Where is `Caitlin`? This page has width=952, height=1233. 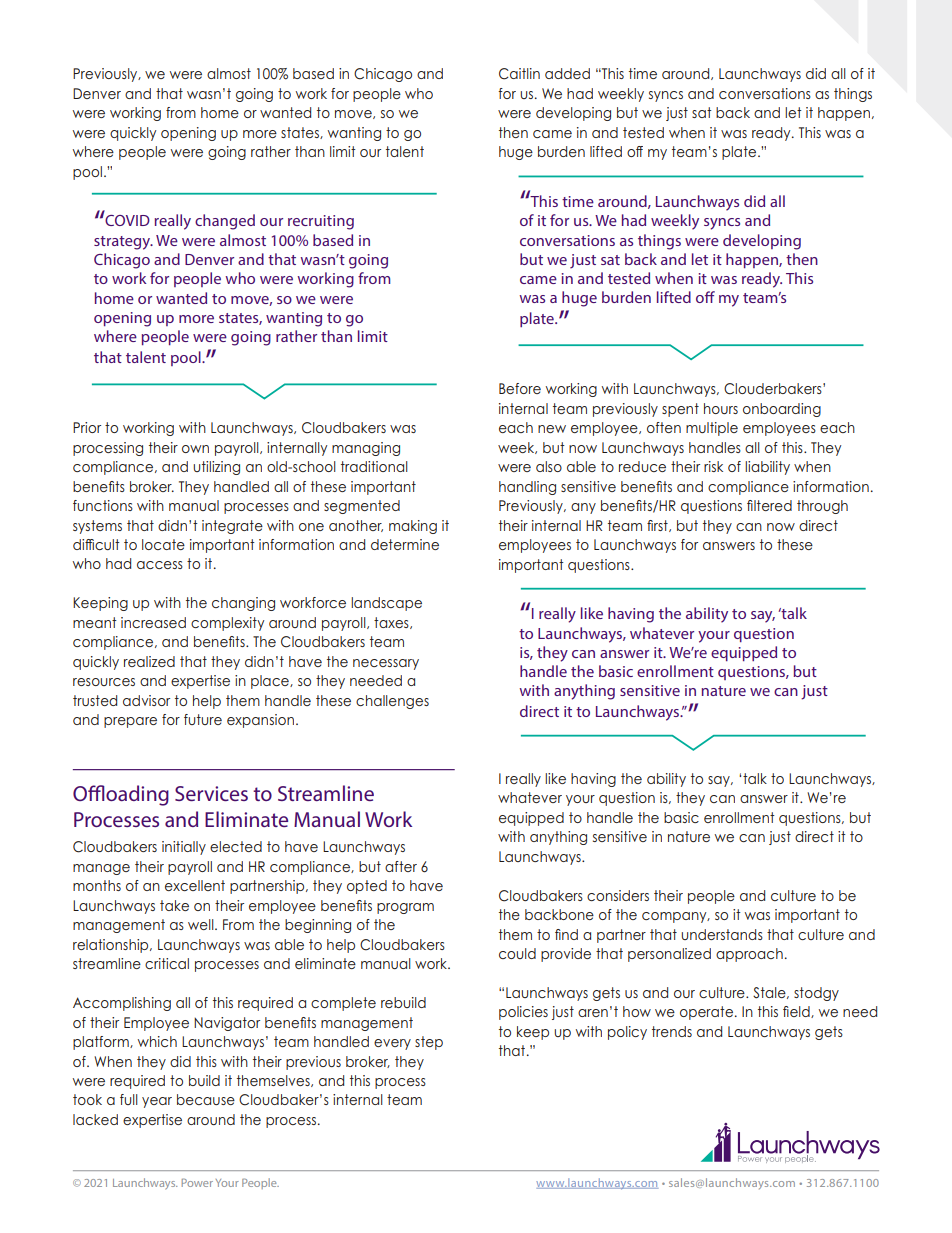 Caitlin is located at coordinates (519, 74).
